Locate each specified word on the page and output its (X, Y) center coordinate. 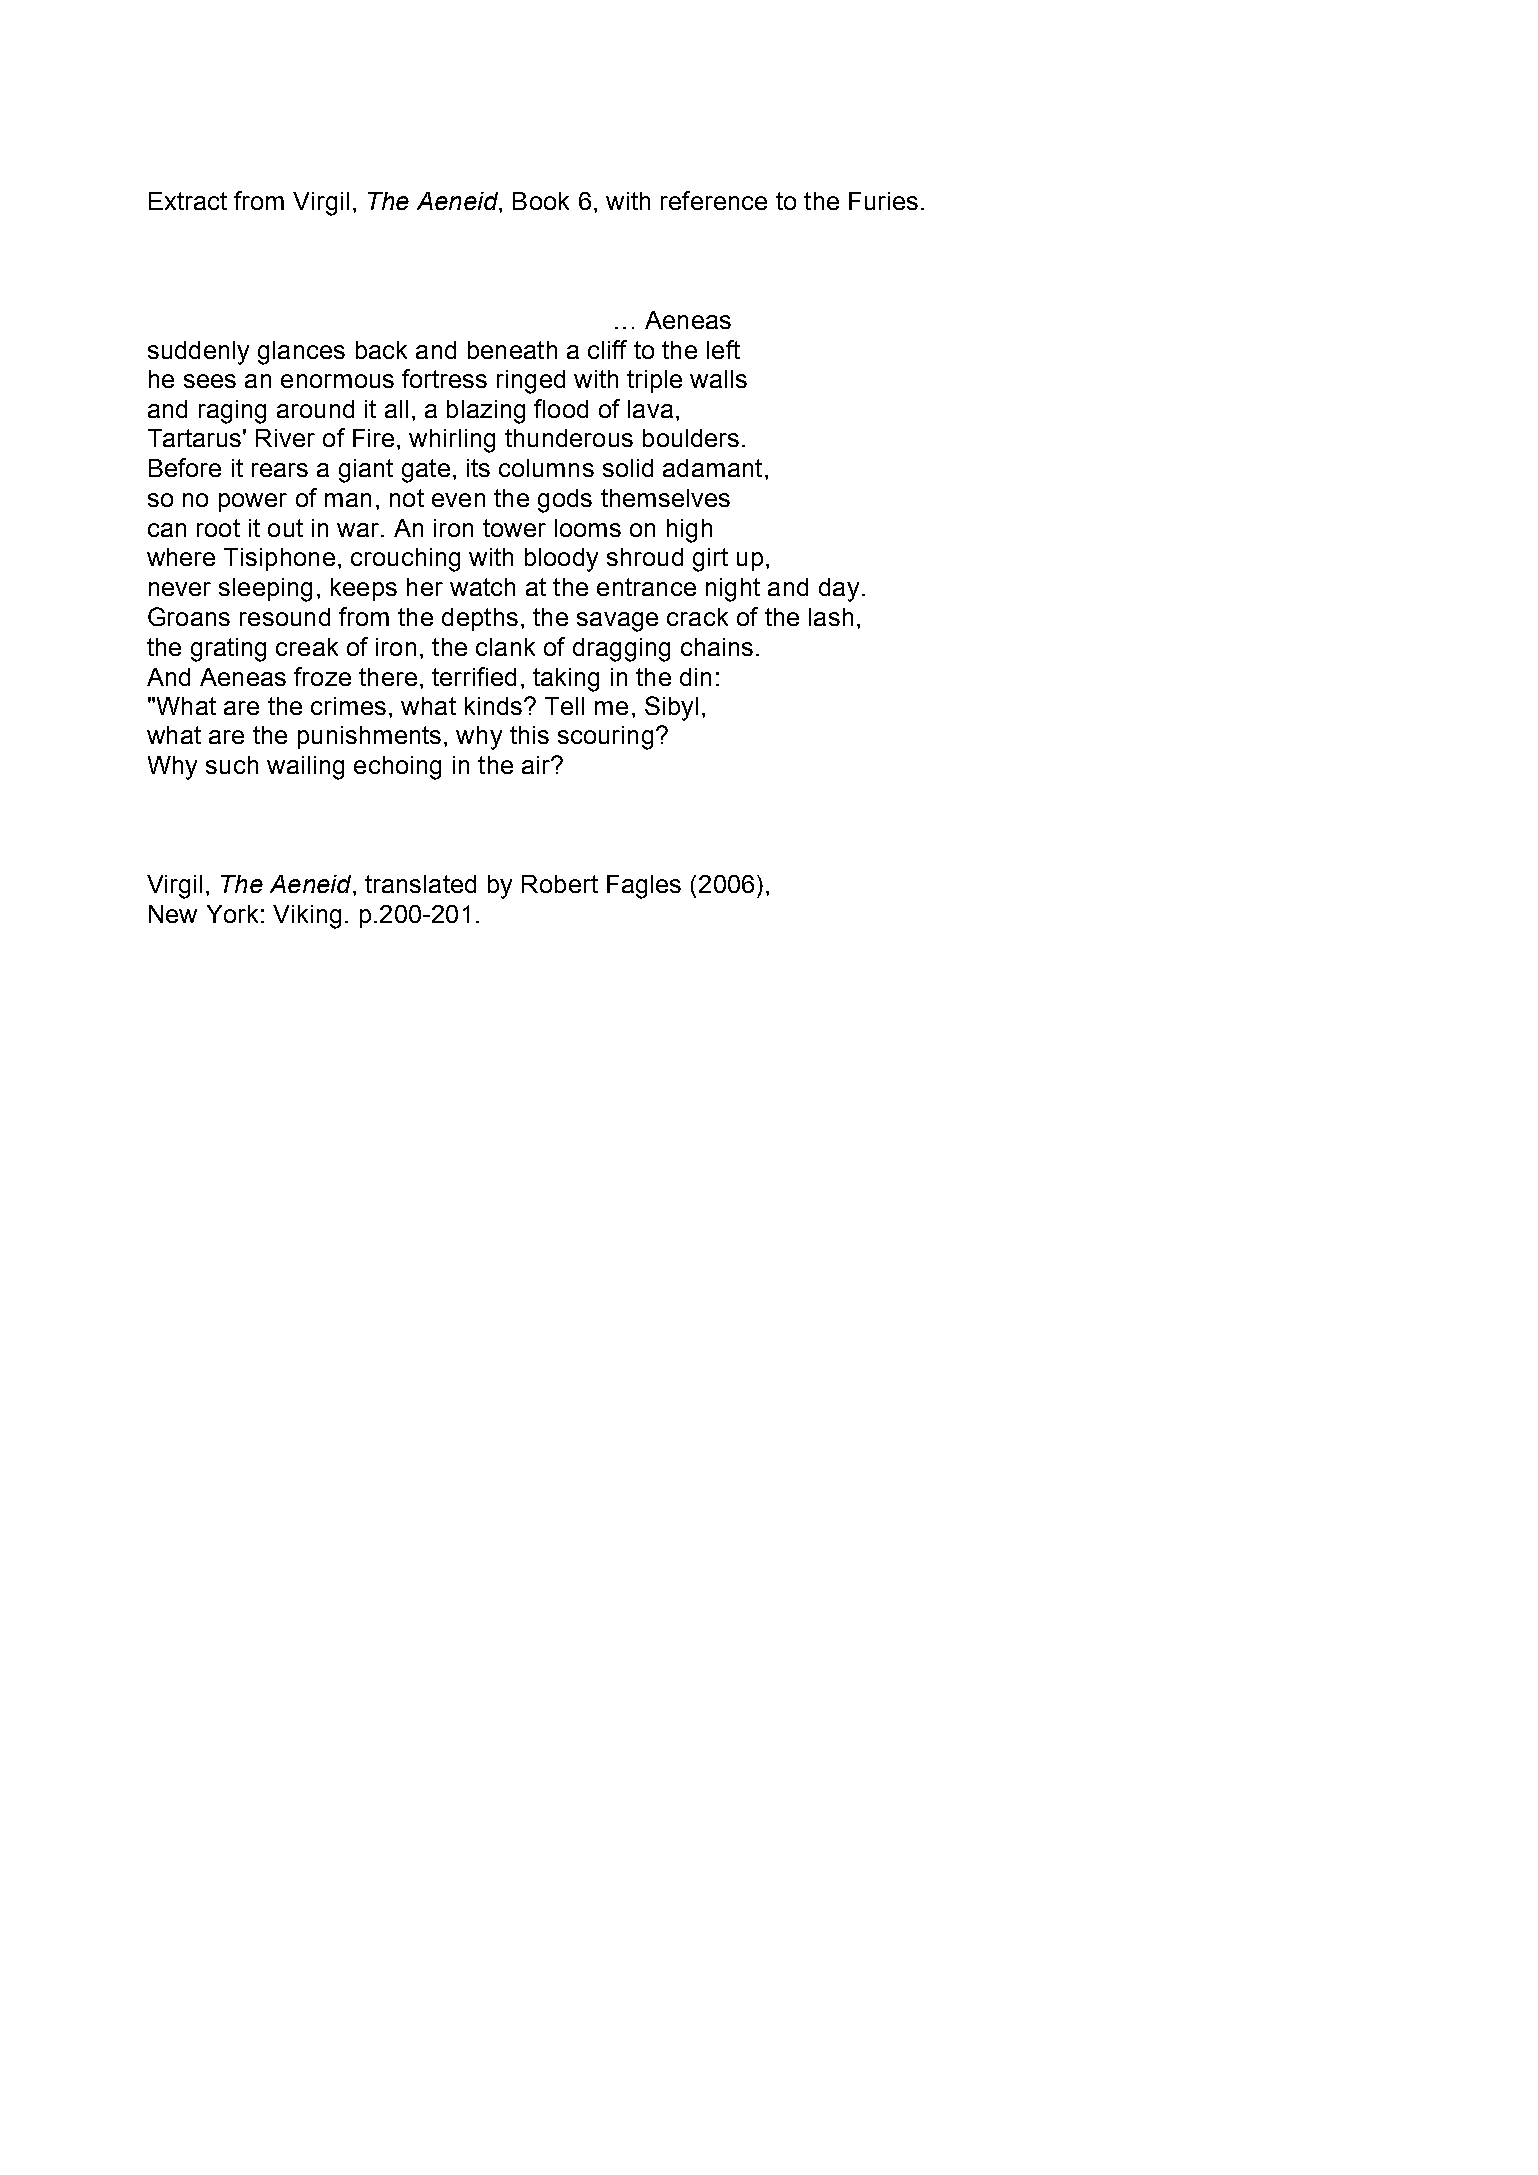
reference (714, 200)
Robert (560, 884)
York (232, 914)
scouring (605, 738)
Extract (188, 201)
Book (541, 201)
